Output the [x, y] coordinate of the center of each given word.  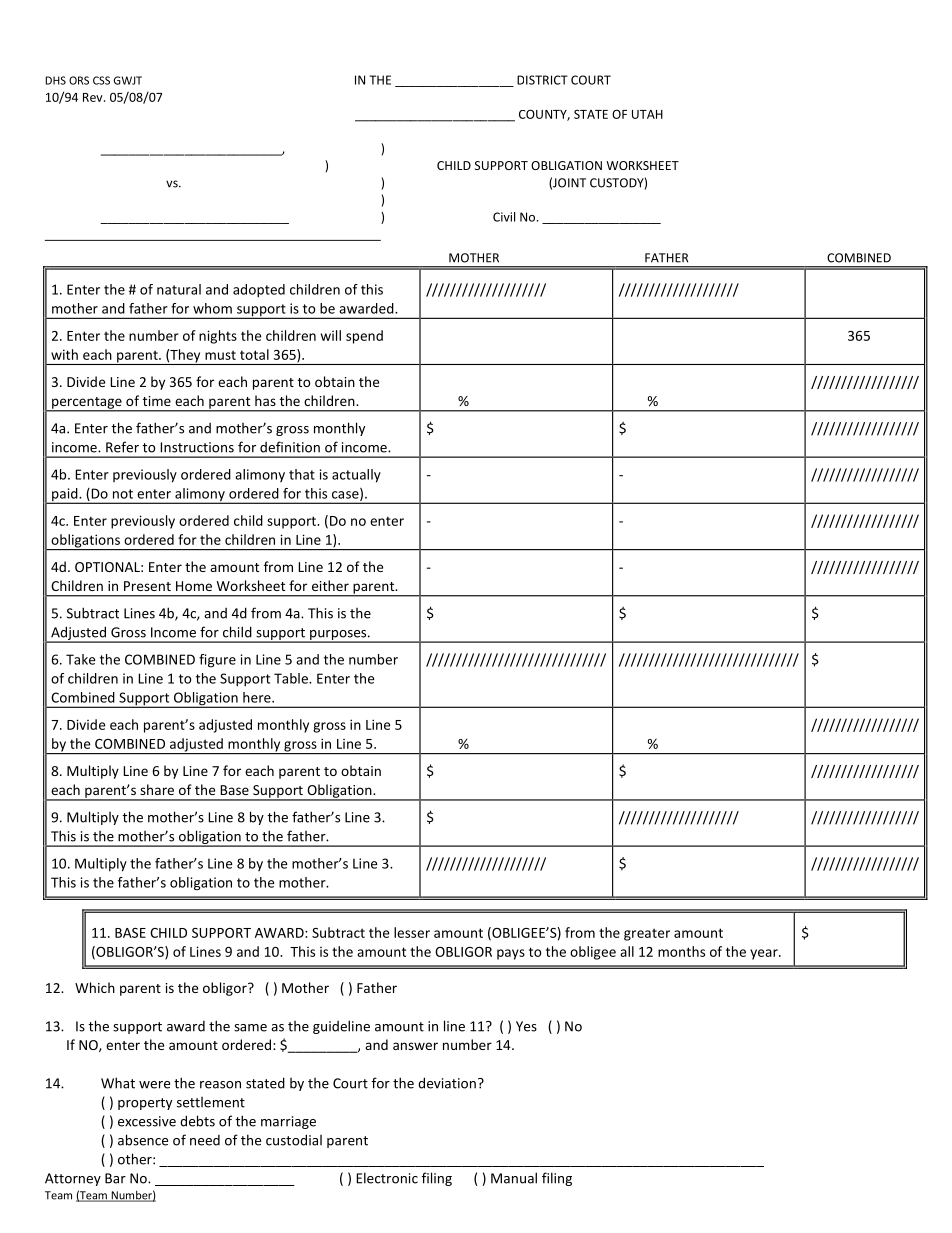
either [330, 585]
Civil [504, 217]
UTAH [647, 114]
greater [647, 934]
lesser [412, 932]
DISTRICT [542, 80]
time [157, 401]
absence [143, 1140]
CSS [101, 80]
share [157, 789]
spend [364, 337]
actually [356, 476]
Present [147, 586]
